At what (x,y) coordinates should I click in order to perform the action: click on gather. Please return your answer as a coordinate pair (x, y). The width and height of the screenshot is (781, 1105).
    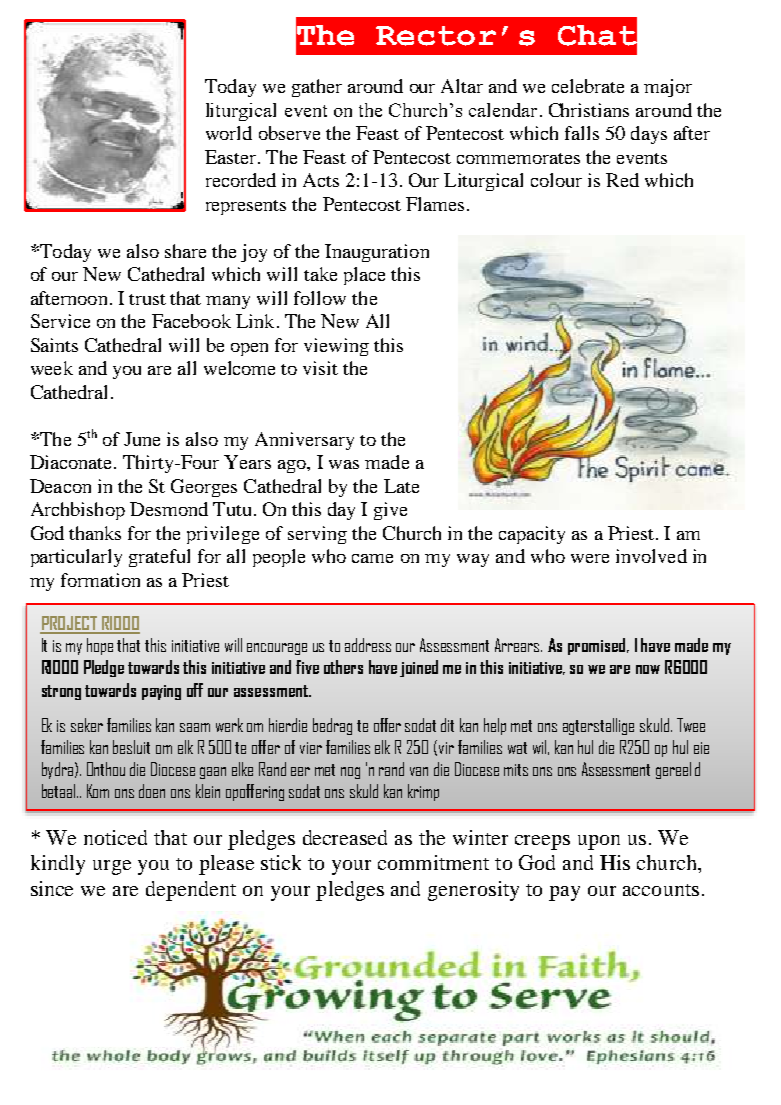
    Looking at the image, I should click on (317, 88).
